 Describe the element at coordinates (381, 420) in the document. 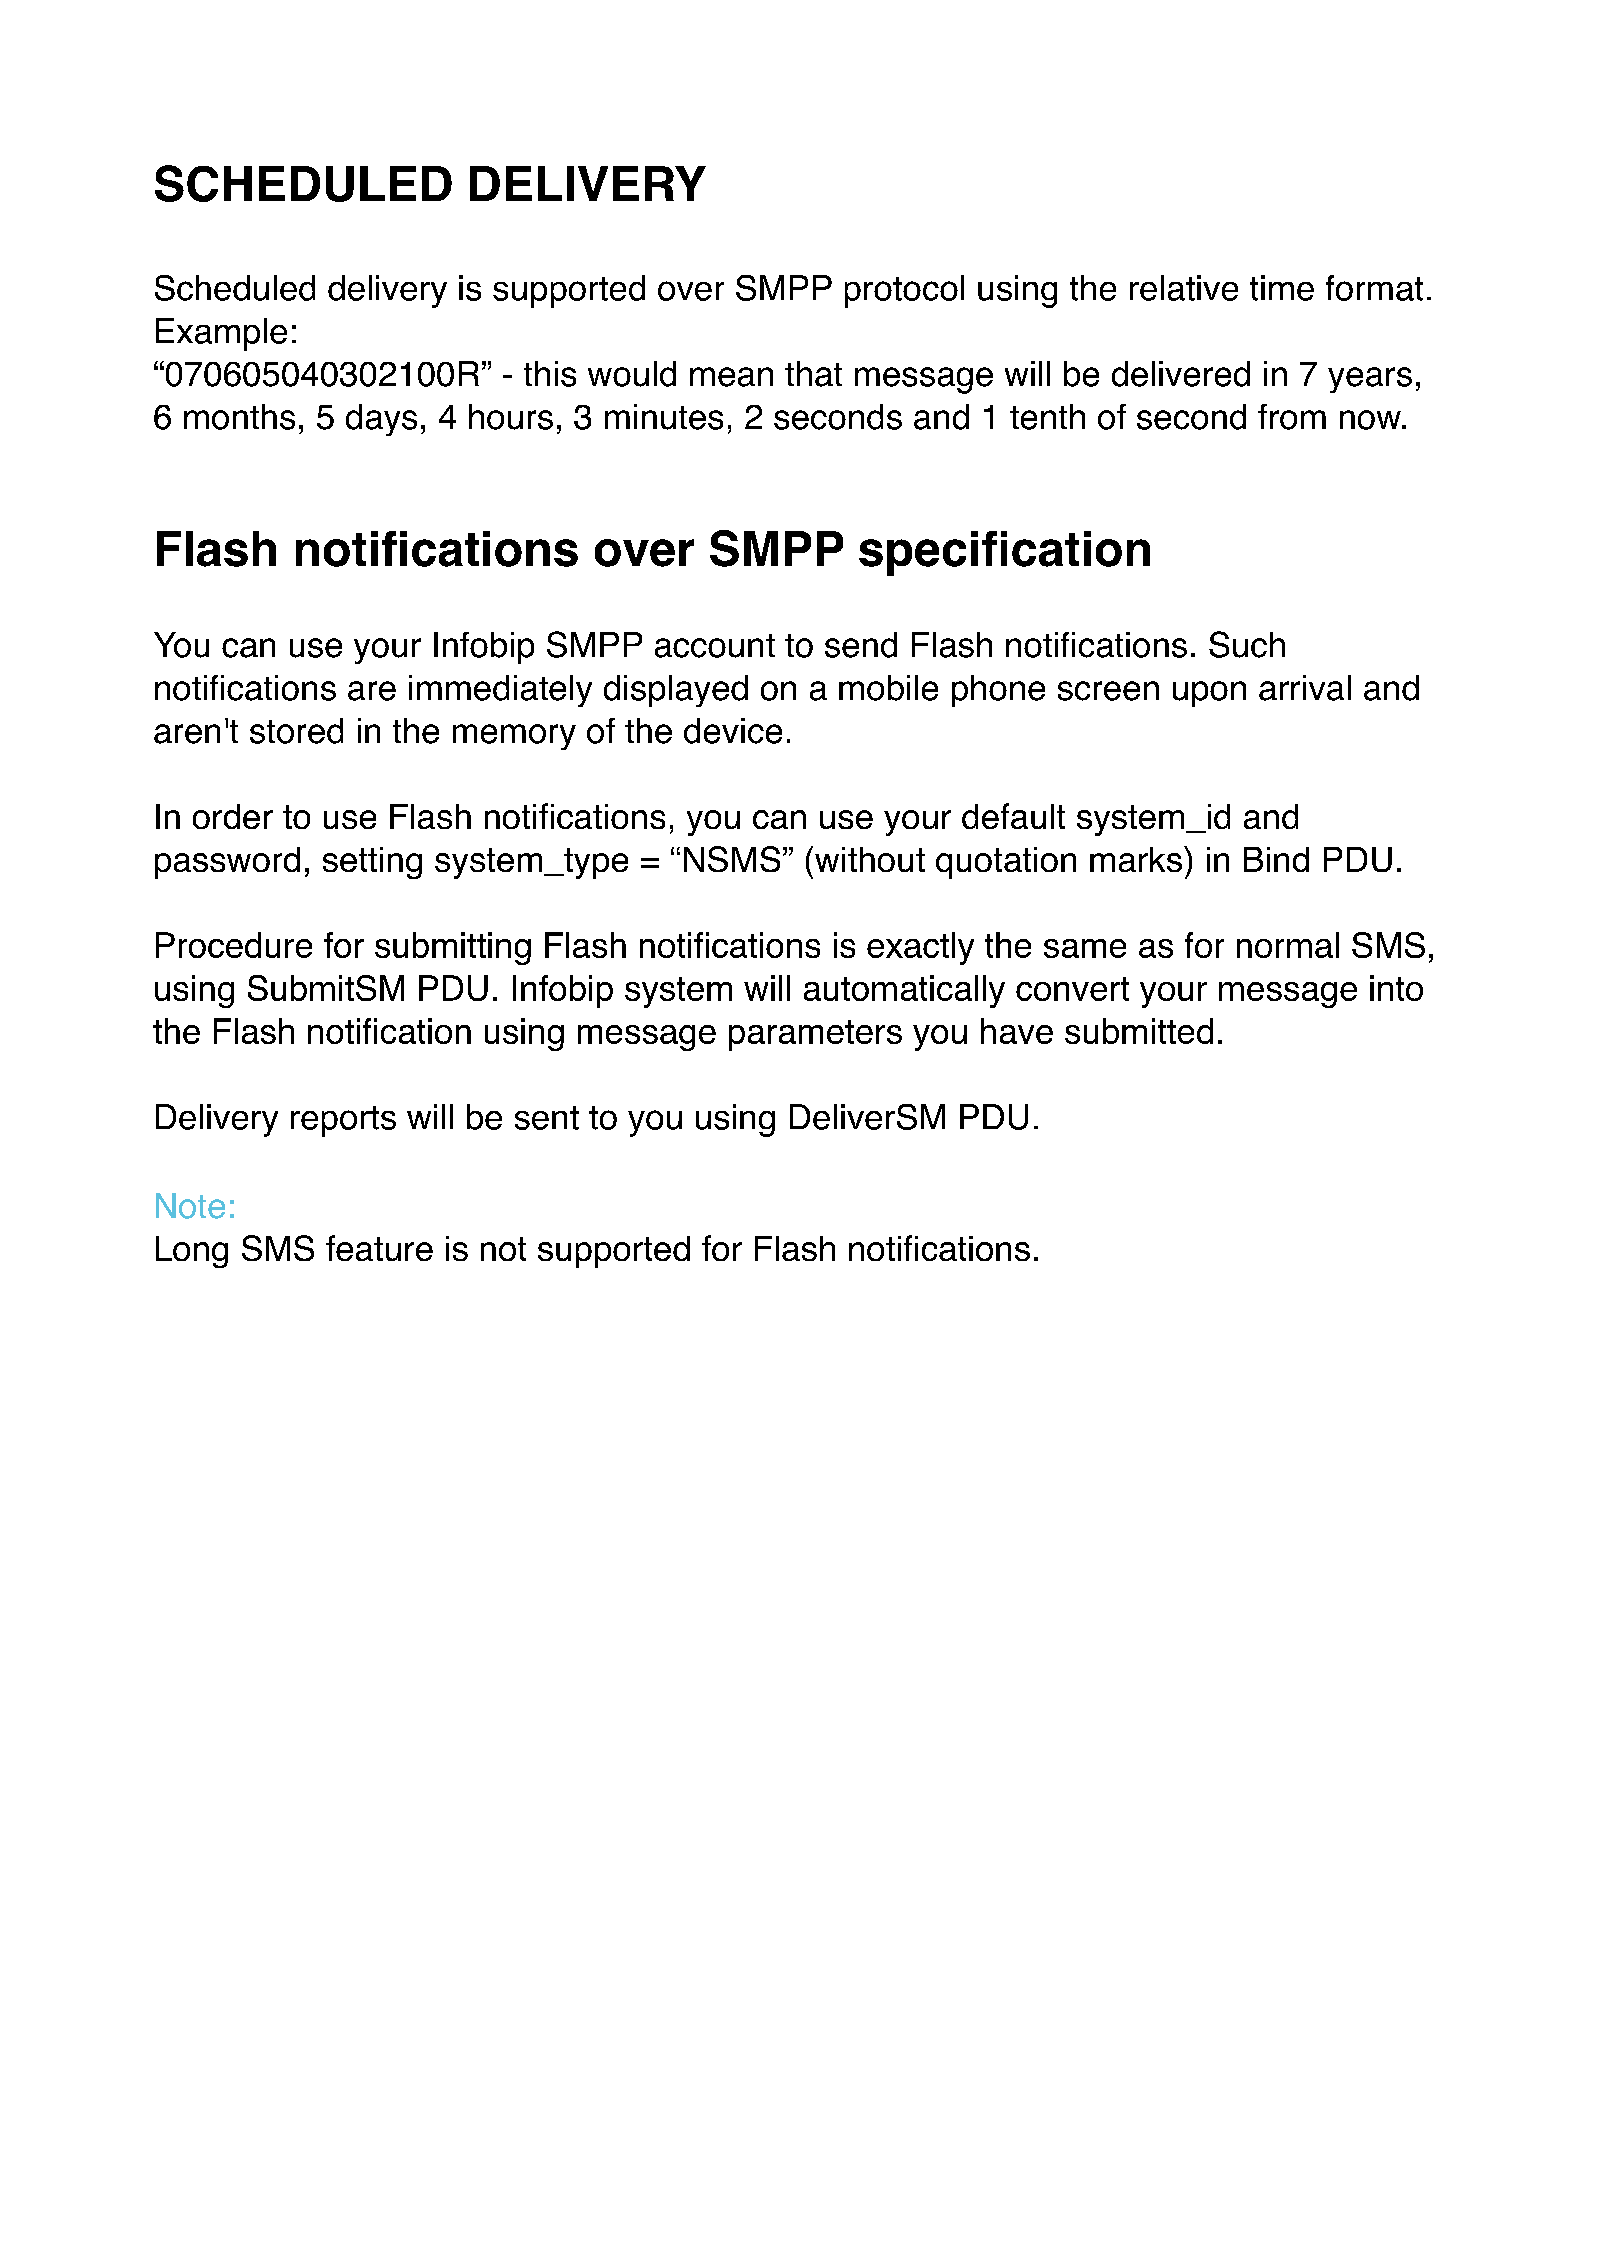

I see `days` at that location.
